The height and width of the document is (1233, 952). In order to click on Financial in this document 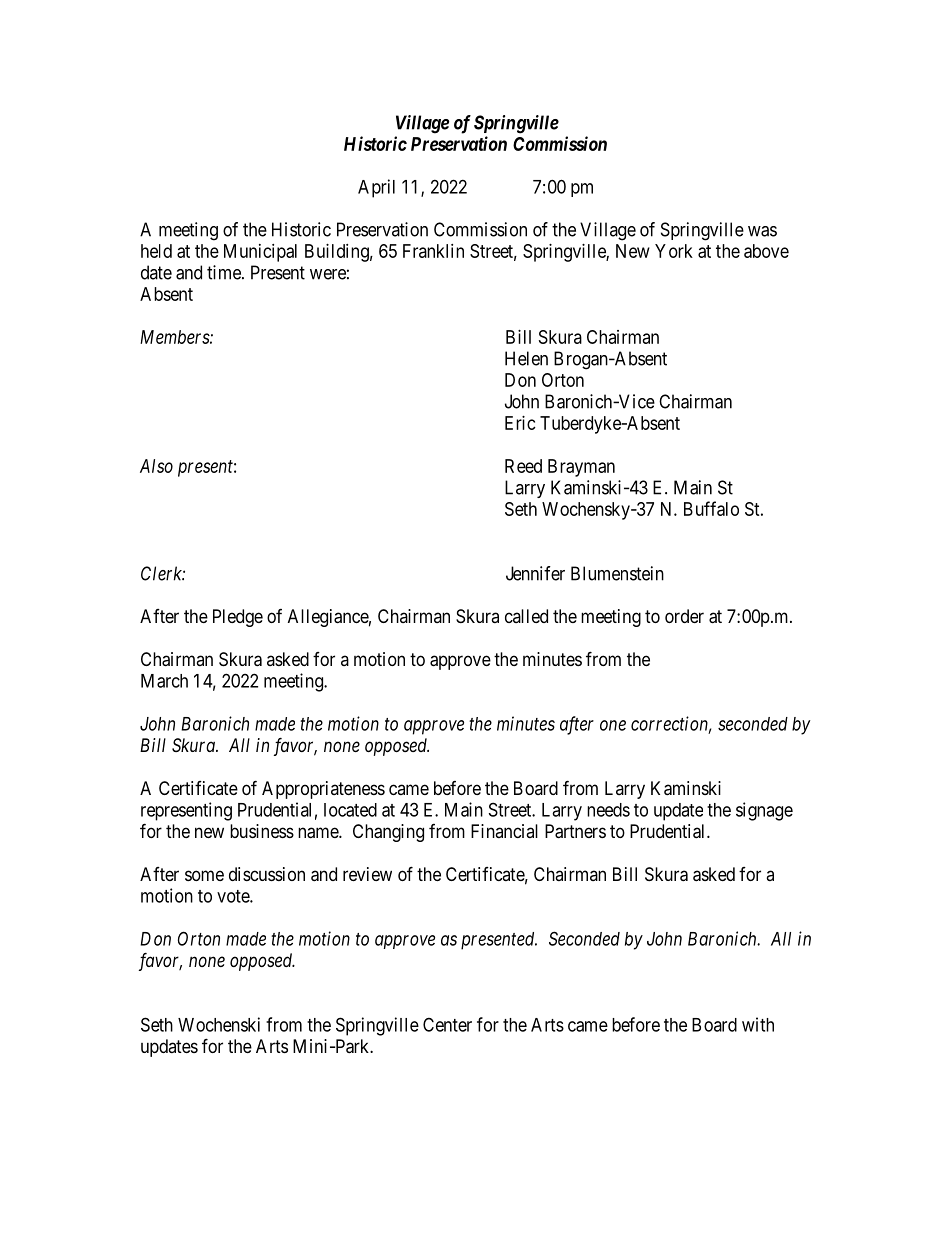, I will do `click(504, 831)`.
